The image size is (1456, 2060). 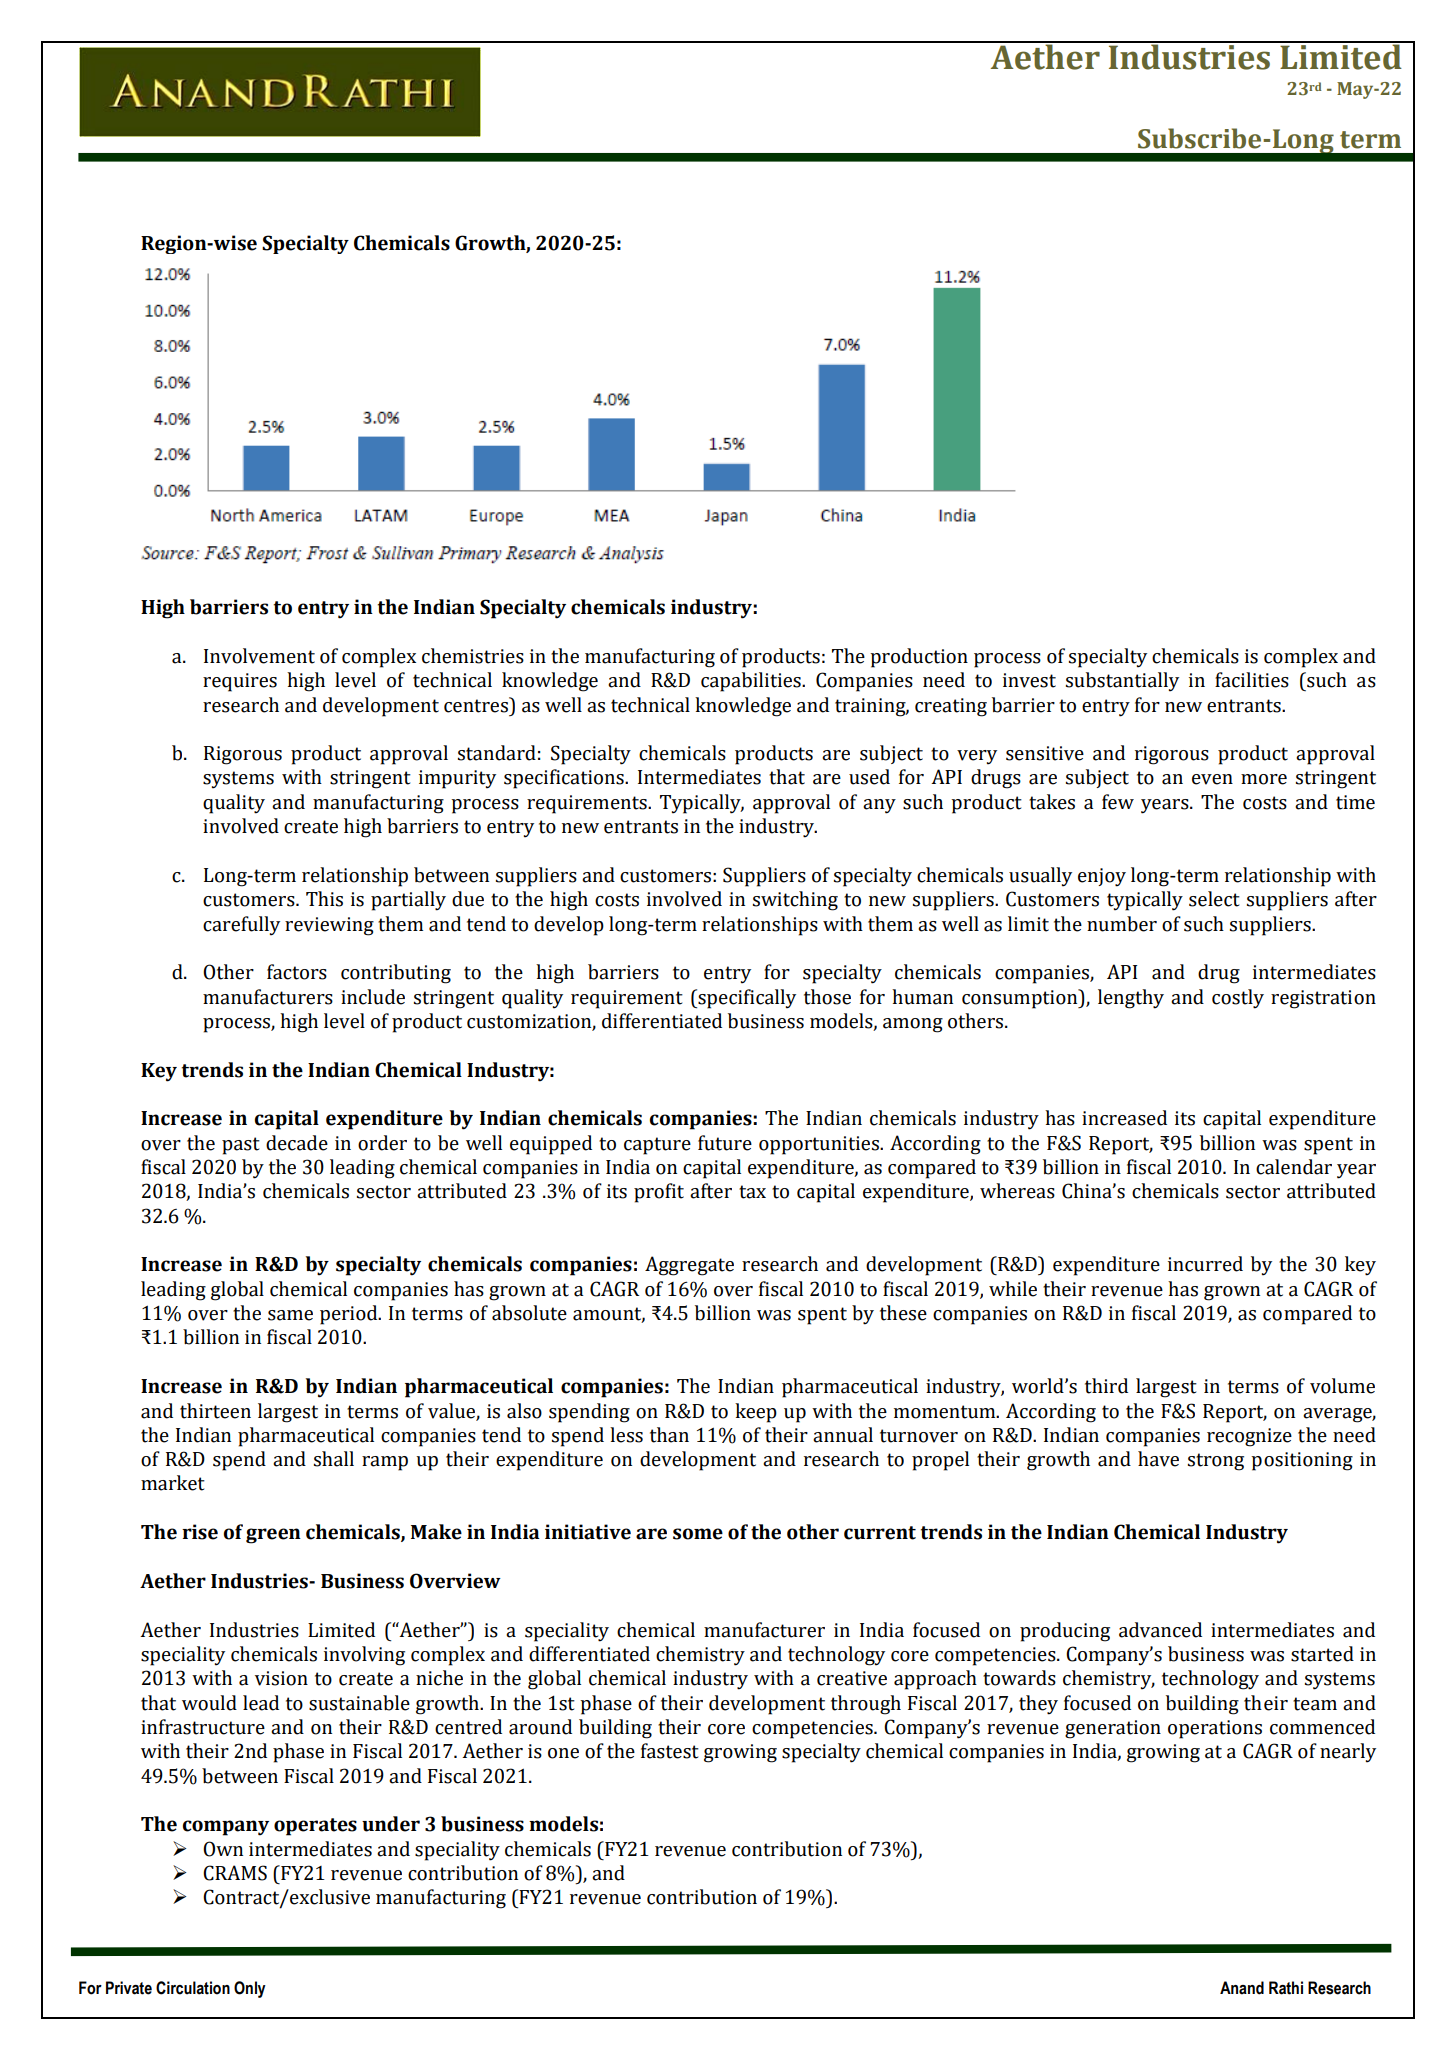 What do you see at coordinates (240, 682) in the screenshot?
I see `requires` at bounding box center [240, 682].
